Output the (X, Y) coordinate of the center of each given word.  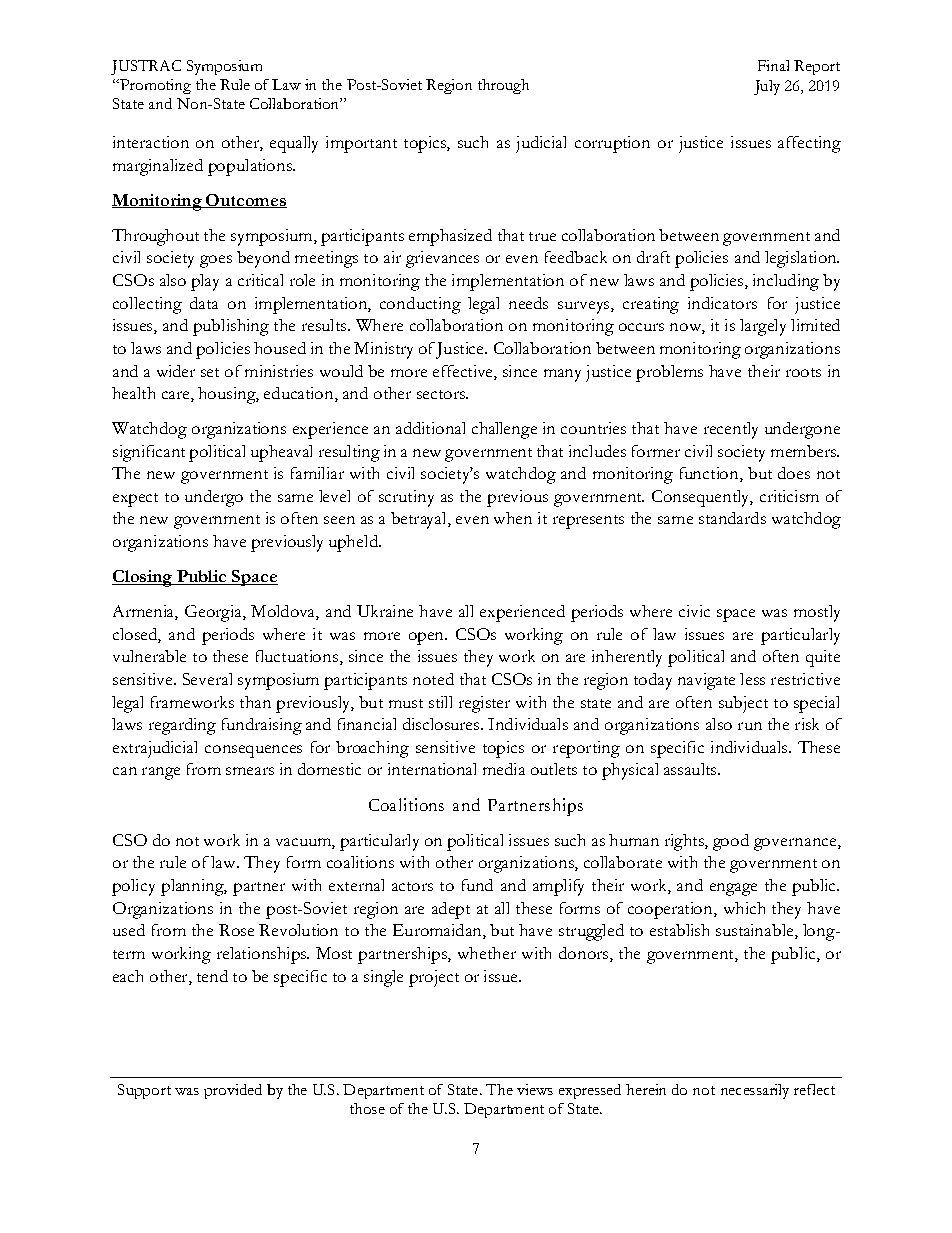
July (767, 87)
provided (233, 1091)
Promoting (154, 86)
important (361, 144)
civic (694, 611)
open (427, 638)
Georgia (214, 613)
